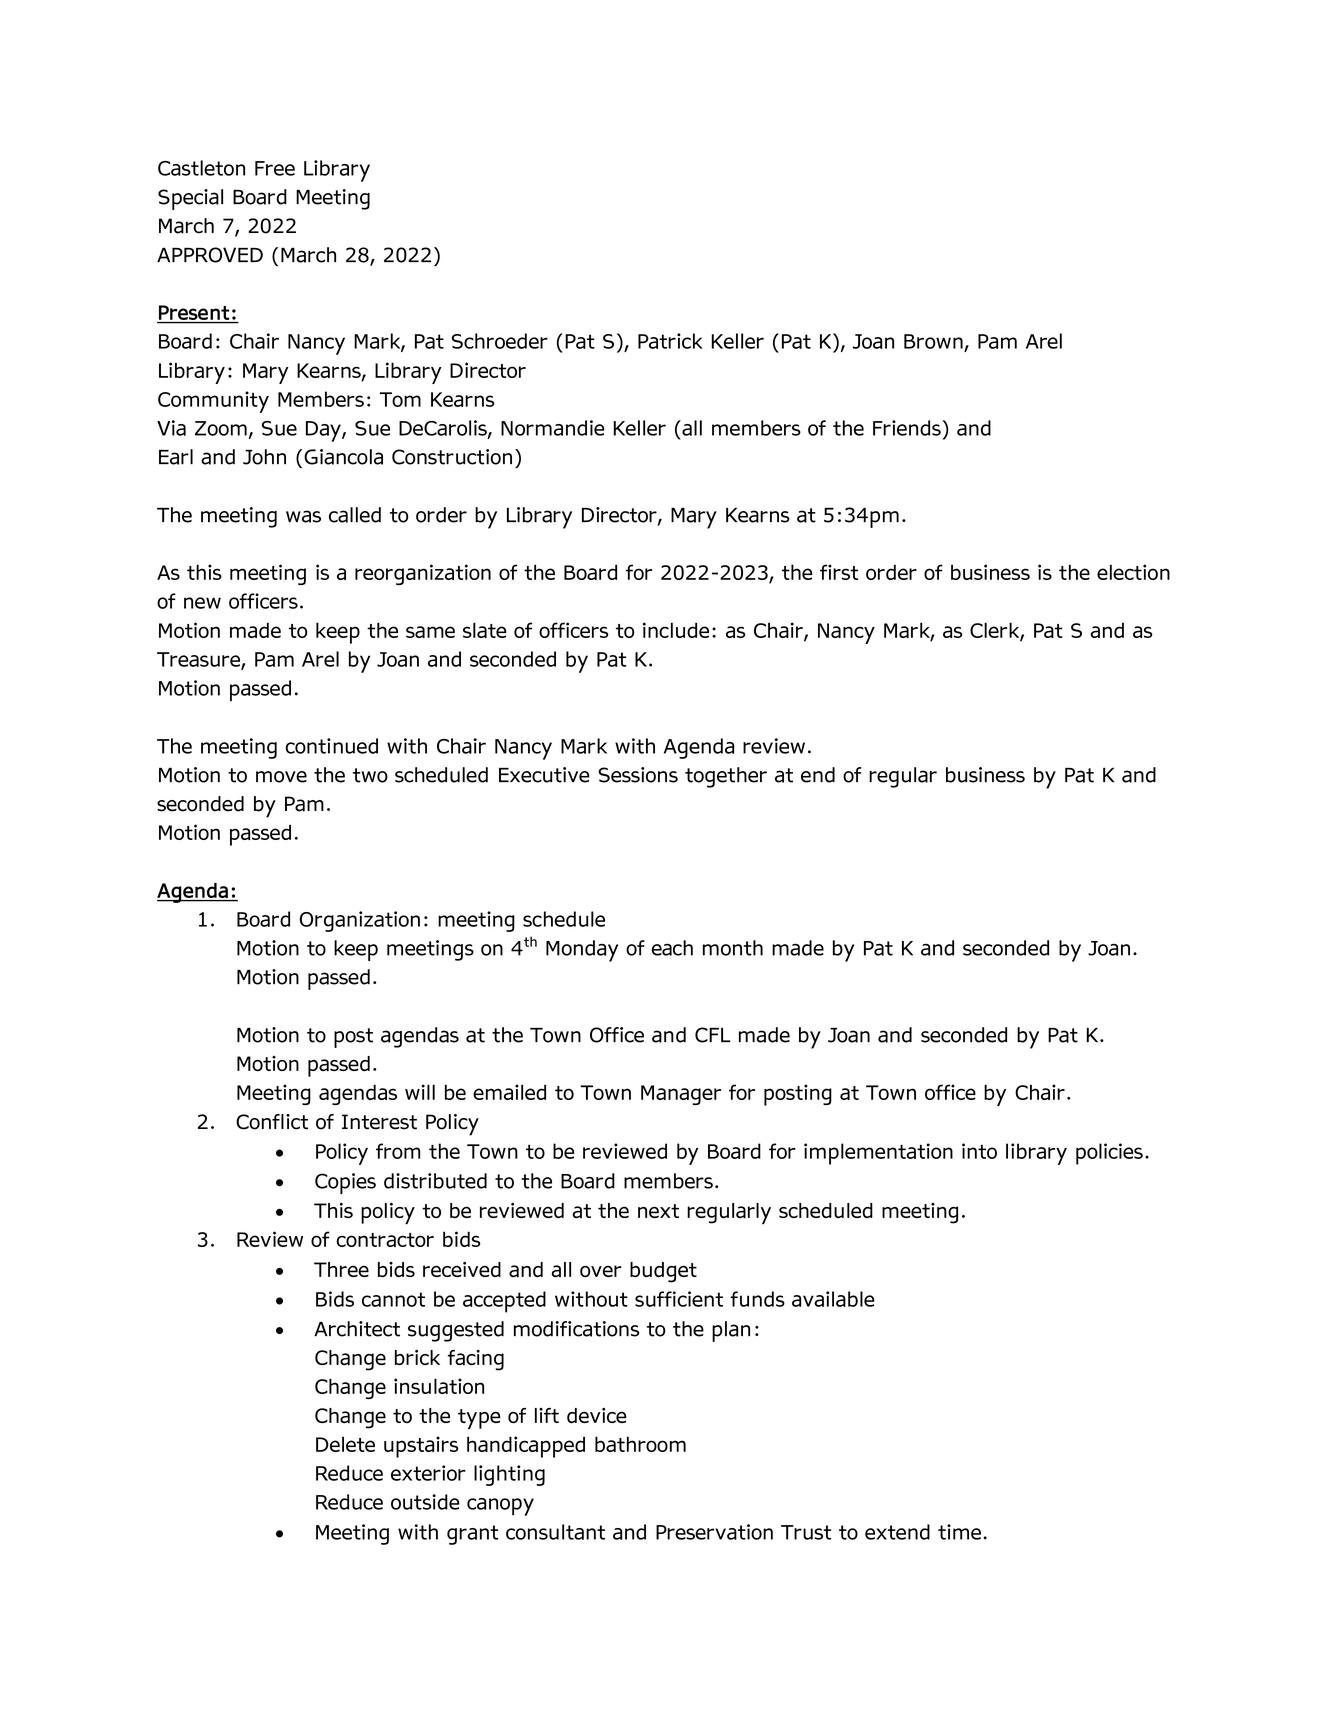 The height and width of the page is (1727, 1335). What do you see at coordinates (345, 1444) in the page?
I see `Delete` at bounding box center [345, 1444].
